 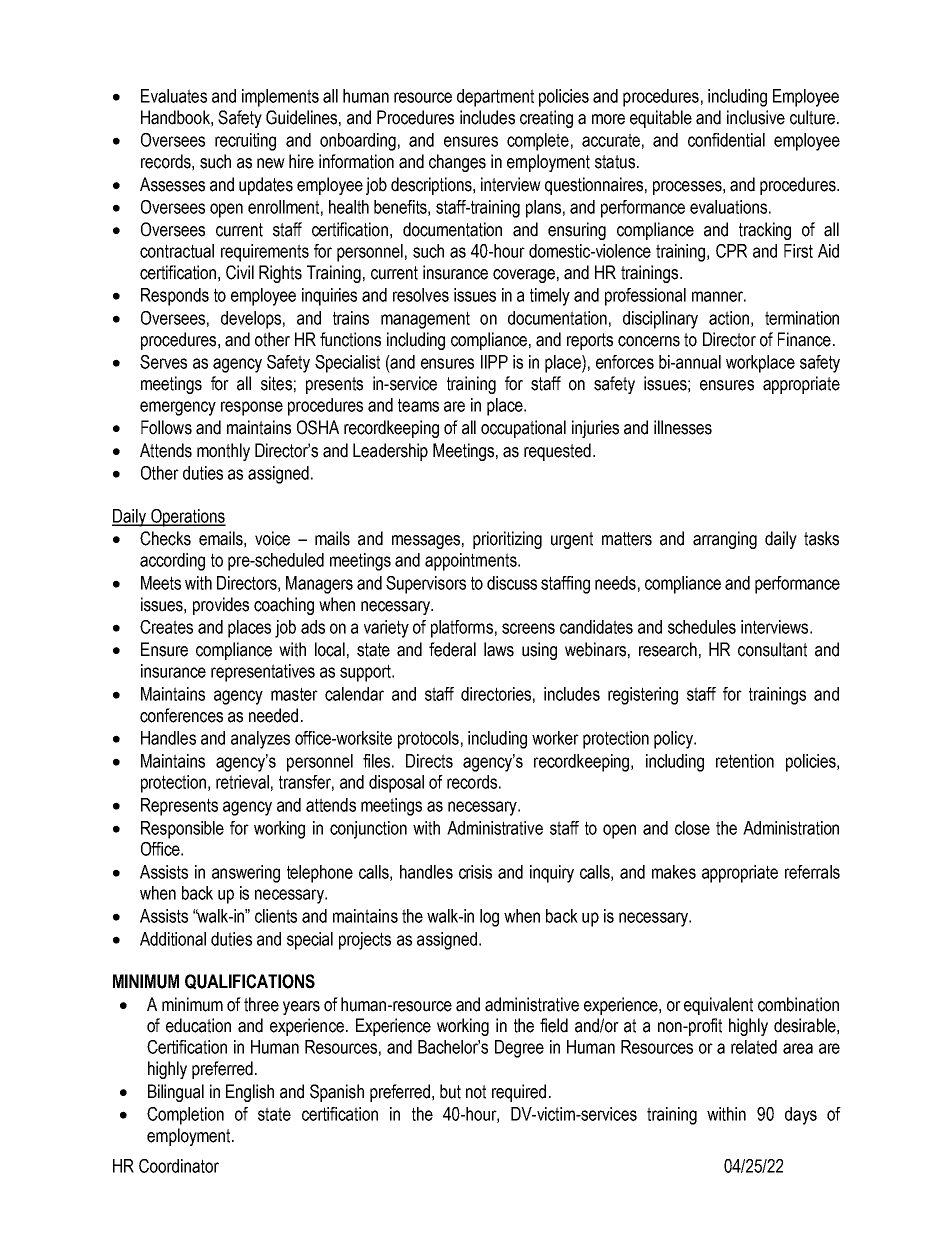 What do you see at coordinates (495, 98) in the image?
I see `department` at bounding box center [495, 98].
